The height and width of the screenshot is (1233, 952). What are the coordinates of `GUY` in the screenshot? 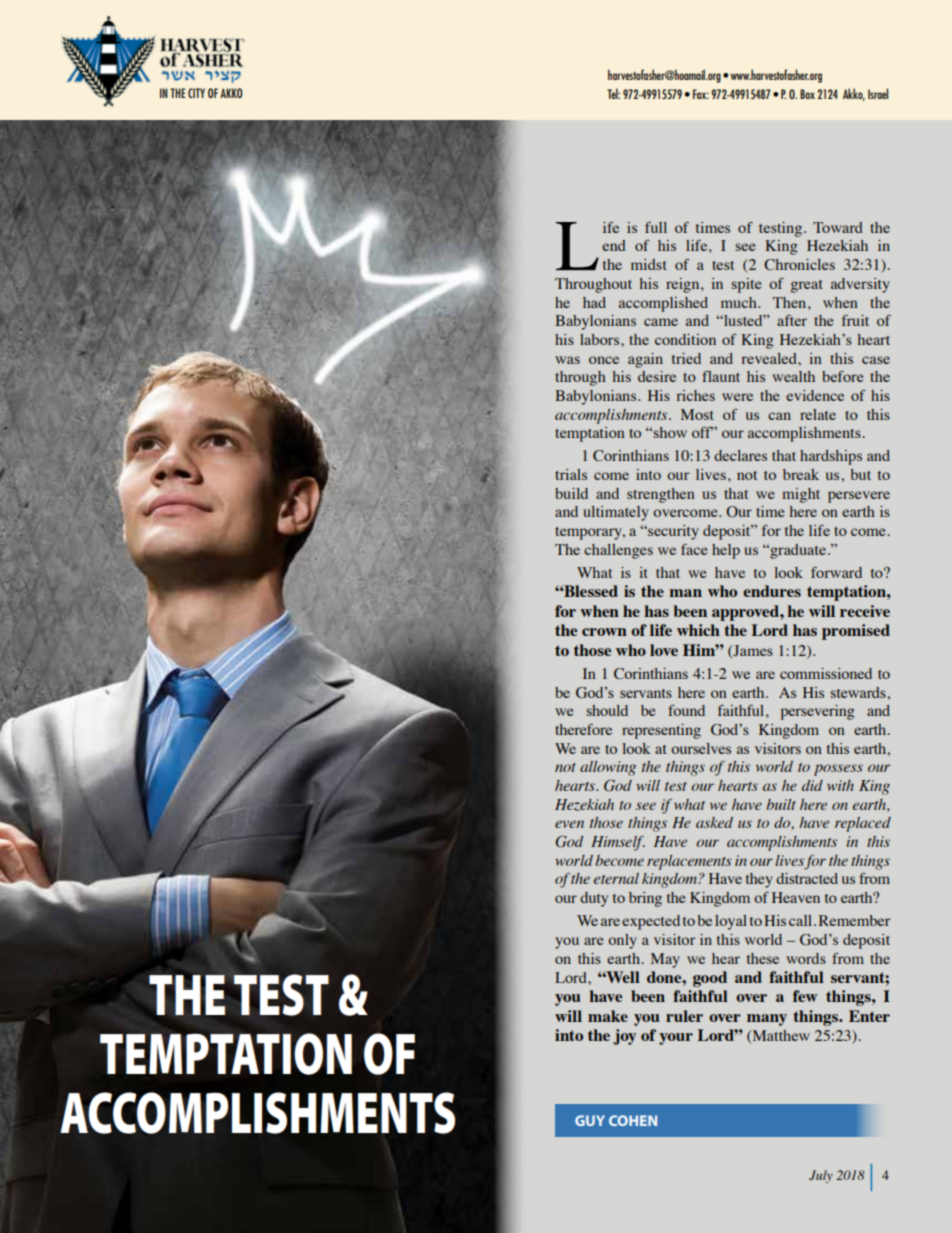 It's located at (590, 1120).
